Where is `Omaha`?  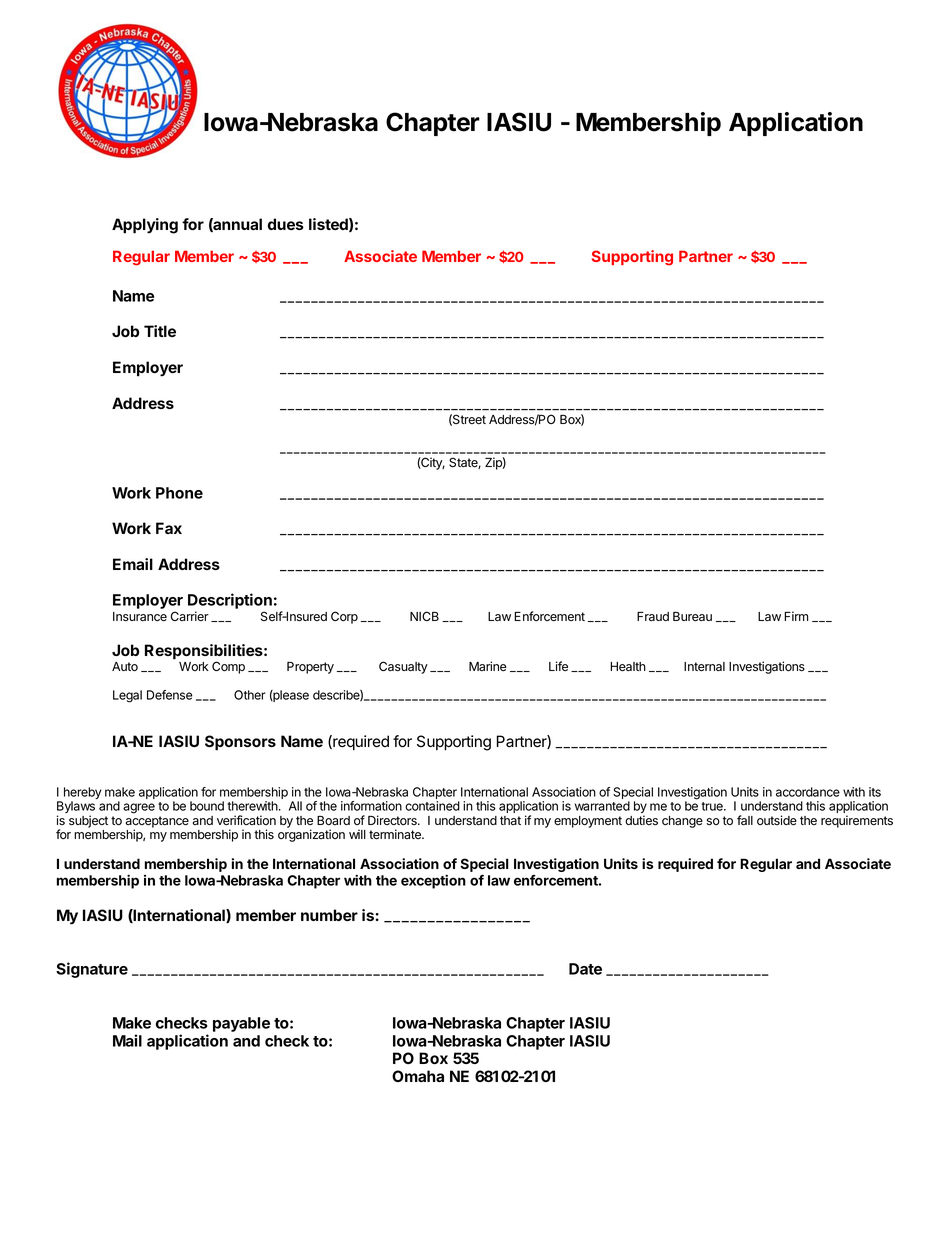
Omaha is located at coordinates (418, 1076).
